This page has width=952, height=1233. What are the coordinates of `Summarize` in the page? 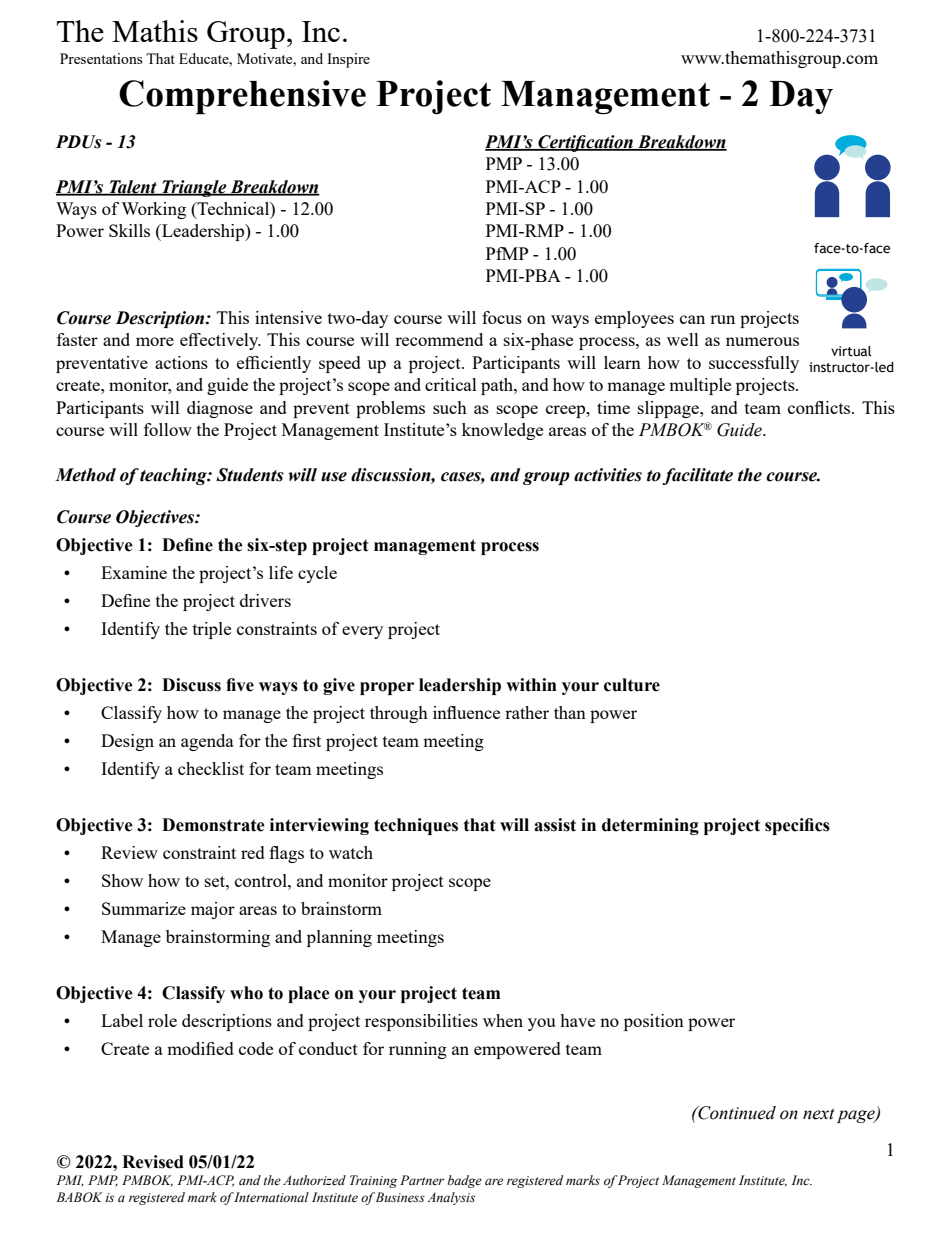 It's located at (144, 908).
